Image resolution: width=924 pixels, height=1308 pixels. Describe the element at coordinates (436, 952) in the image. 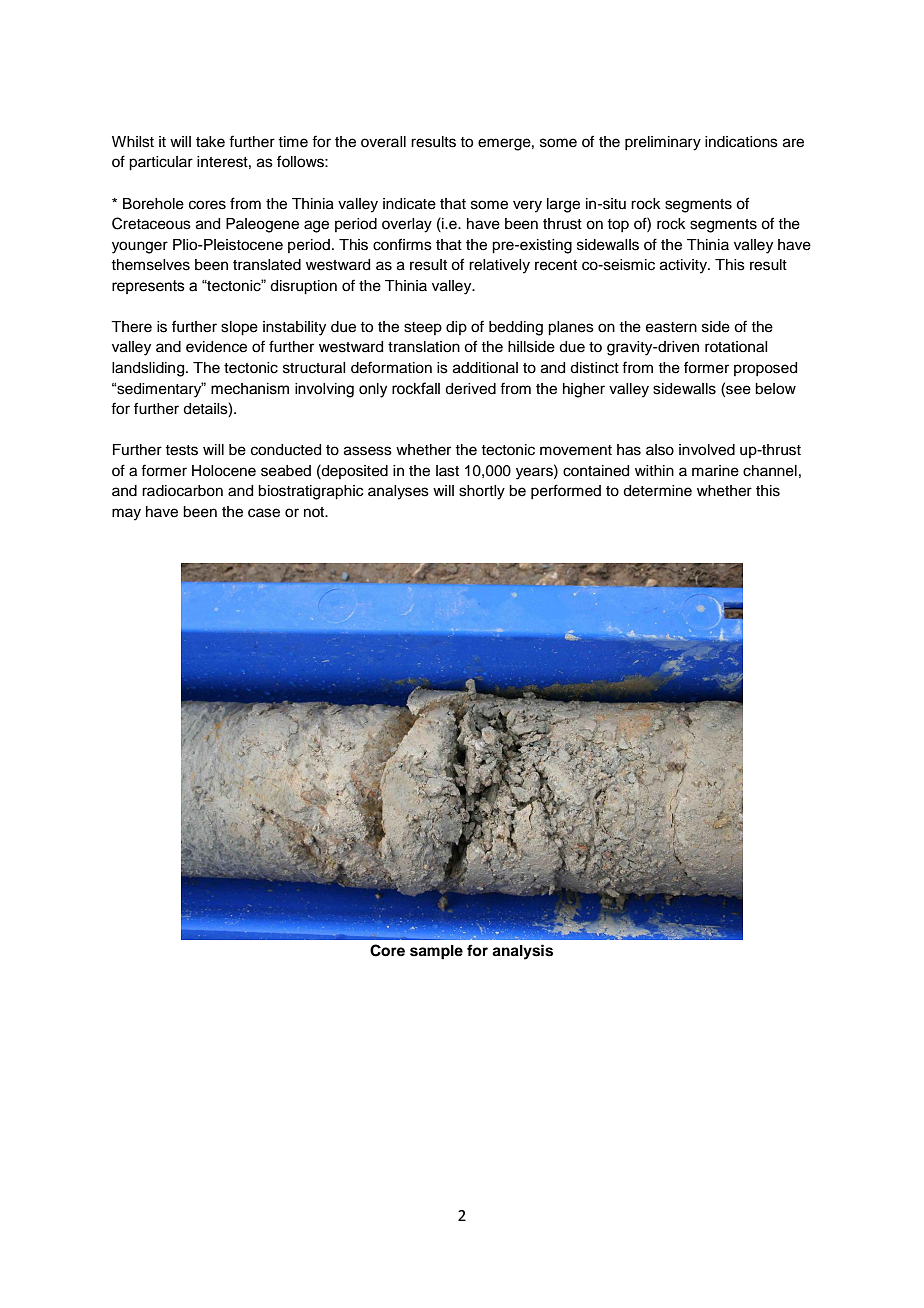

I see `sample` at that location.
